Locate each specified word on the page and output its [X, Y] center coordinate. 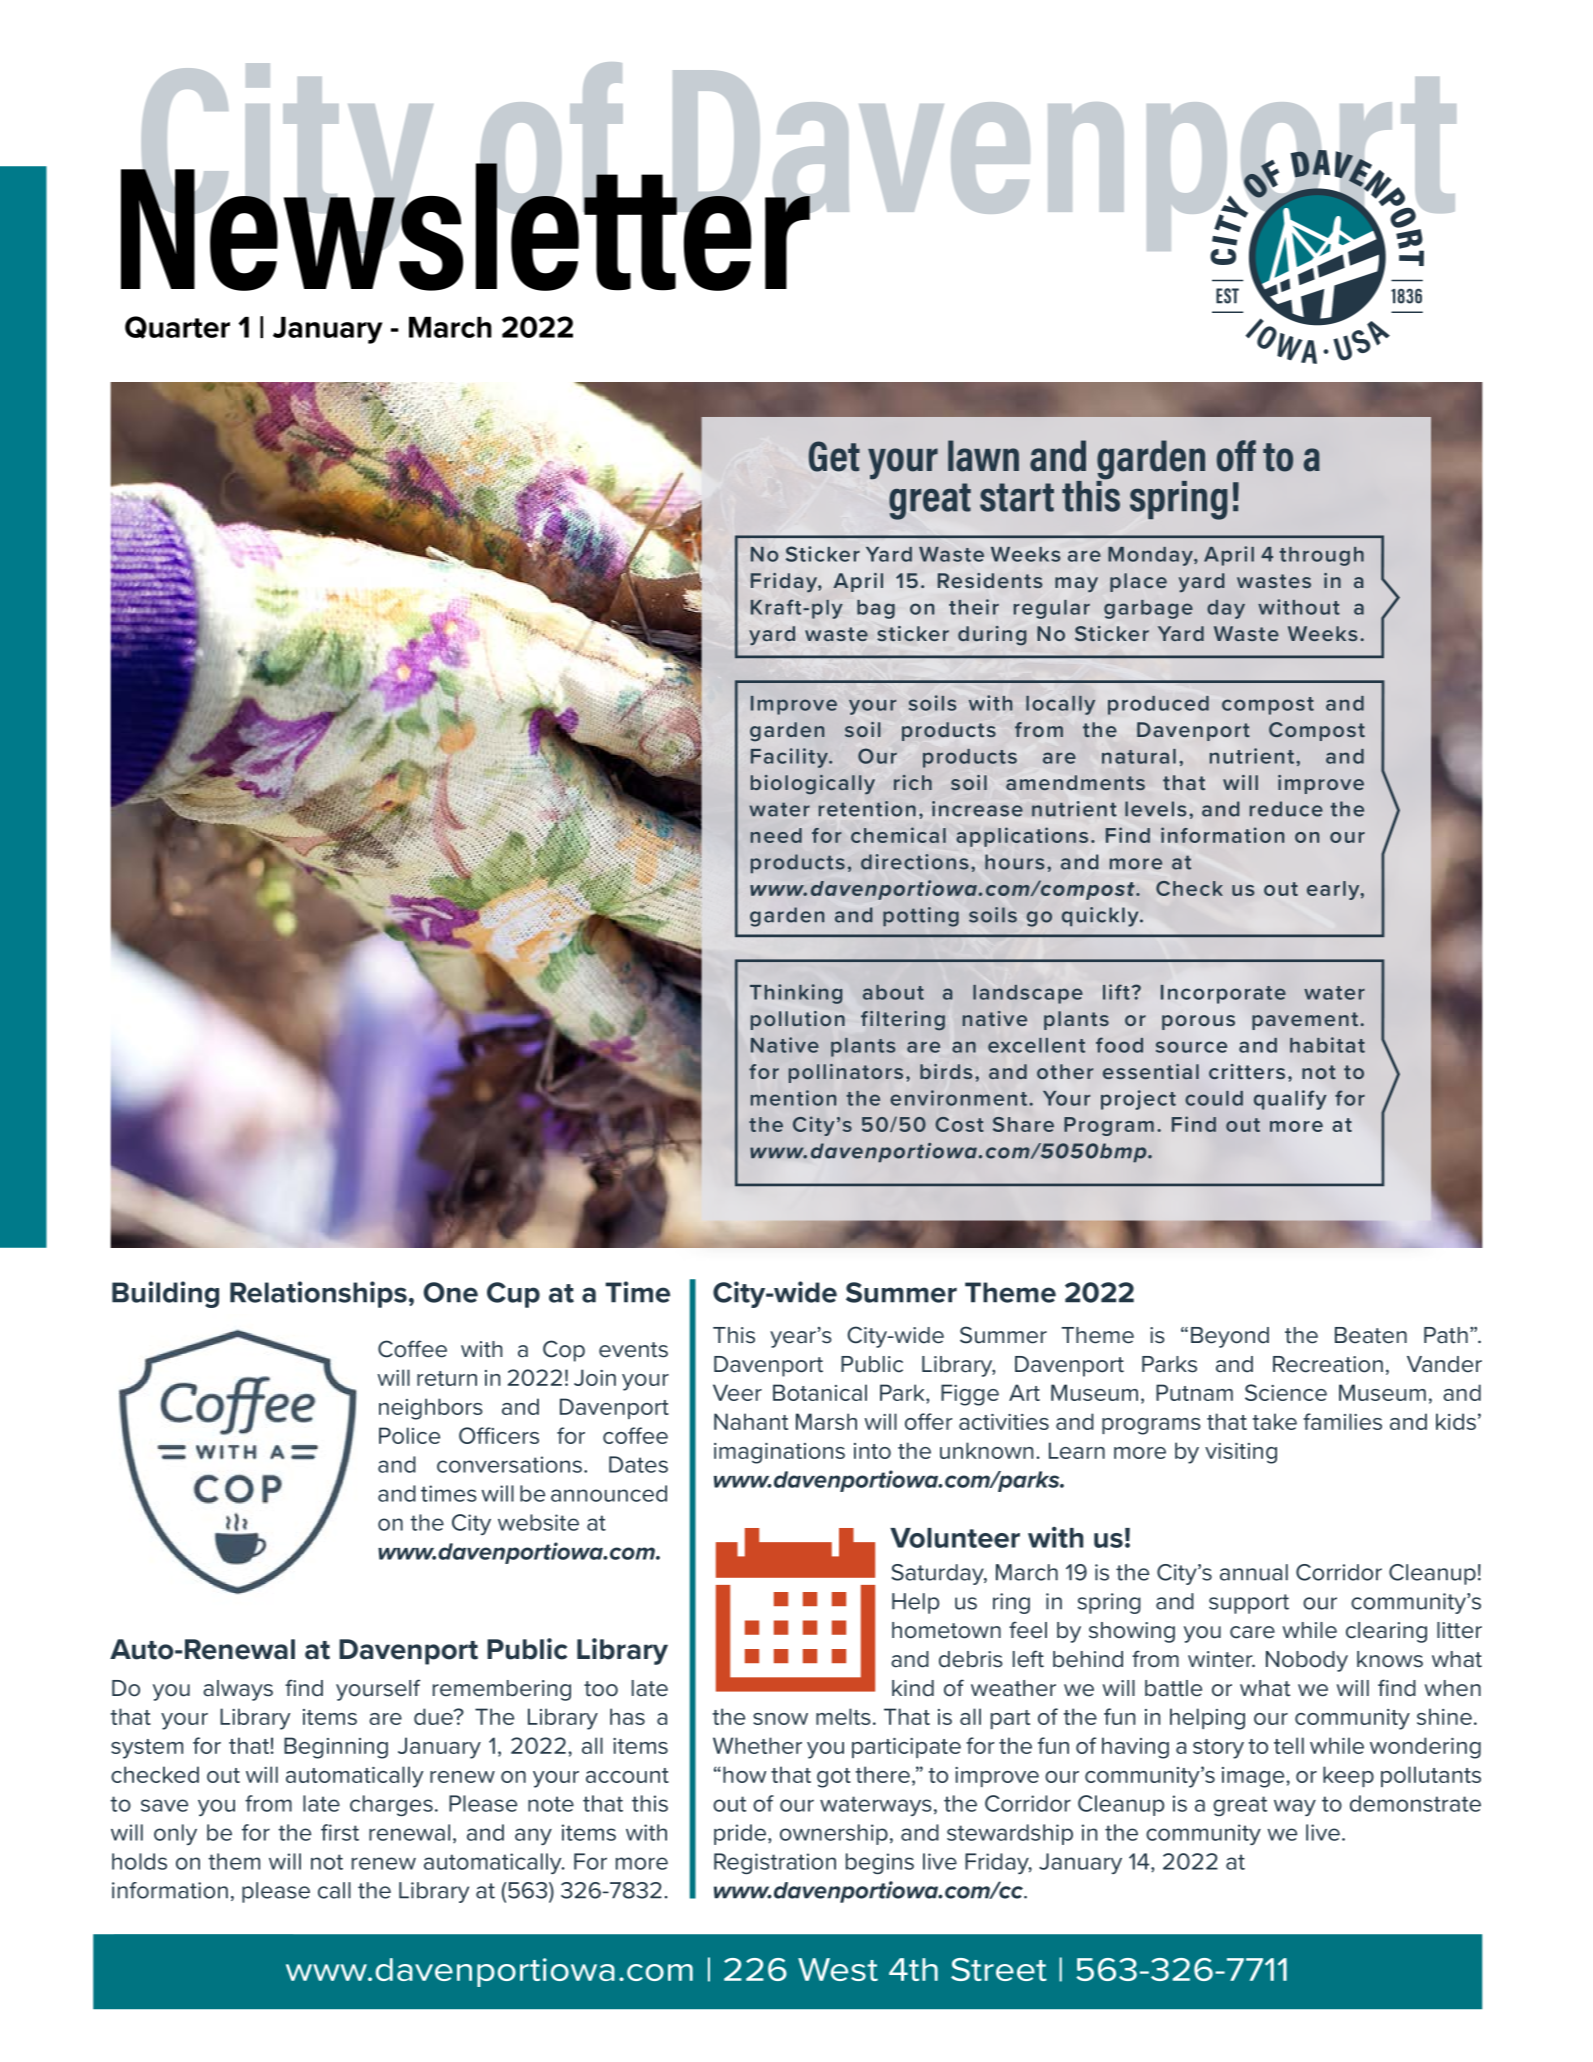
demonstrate [1415, 1803]
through [1322, 556]
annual [1254, 1572]
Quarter [177, 327]
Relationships [318, 1294]
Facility [790, 758]
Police [409, 1435]
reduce [1286, 809]
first [340, 1832]
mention [793, 1098]
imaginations [779, 1453]
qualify [1290, 1100]
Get [834, 456]
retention [867, 809]
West [838, 1969]
